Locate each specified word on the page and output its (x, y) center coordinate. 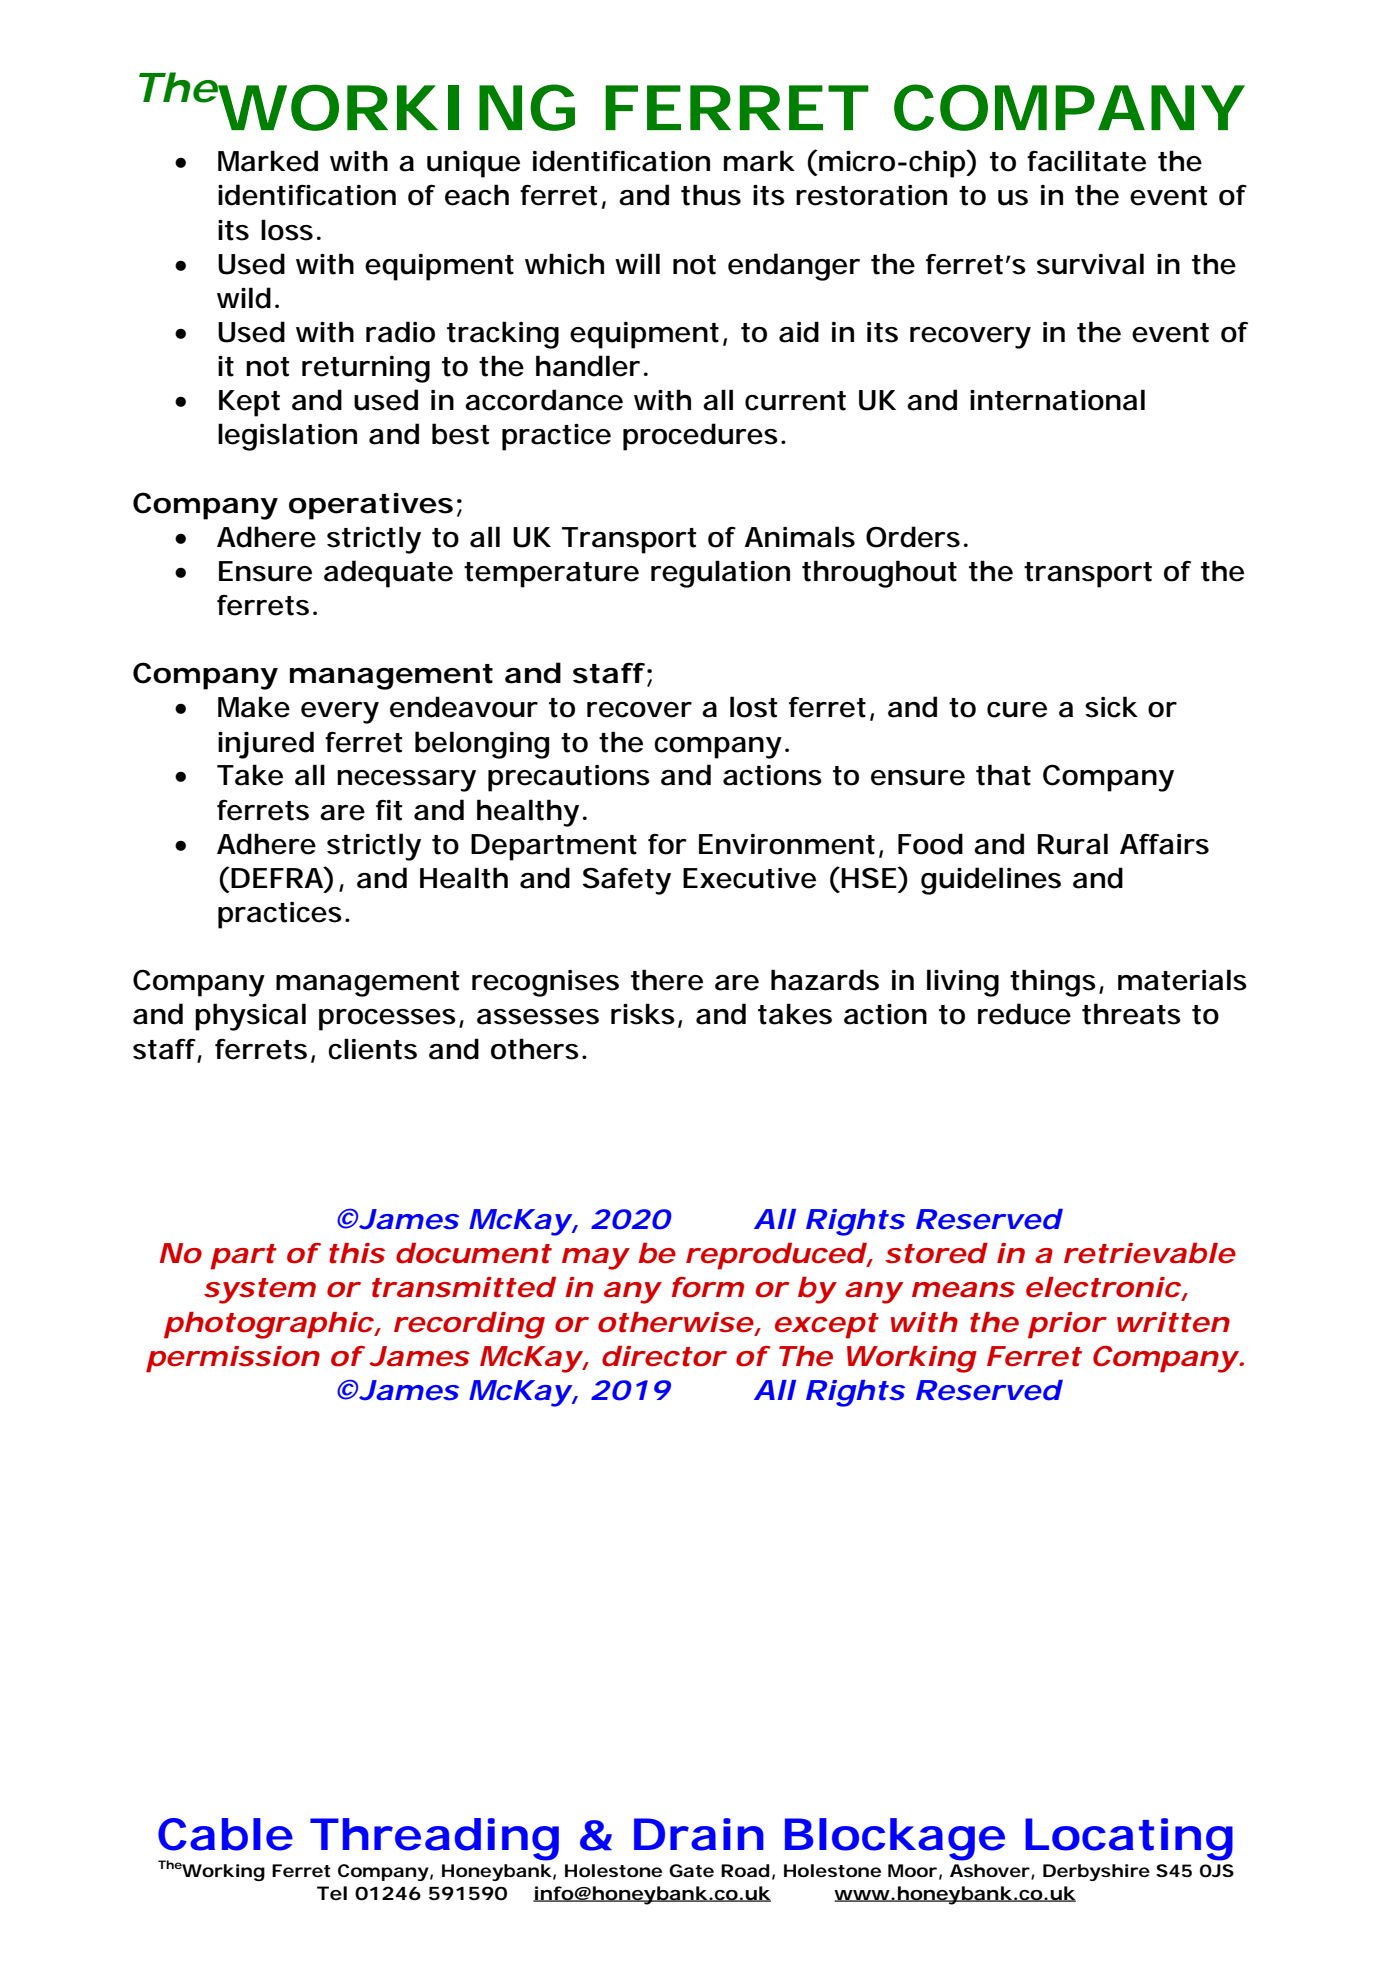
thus (711, 195)
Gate (691, 1870)
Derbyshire (1096, 1872)
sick (1111, 707)
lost (754, 707)
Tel (332, 1893)
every (340, 713)
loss (287, 230)
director (663, 1356)
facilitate (1086, 161)
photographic (268, 1325)
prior (1066, 1325)
